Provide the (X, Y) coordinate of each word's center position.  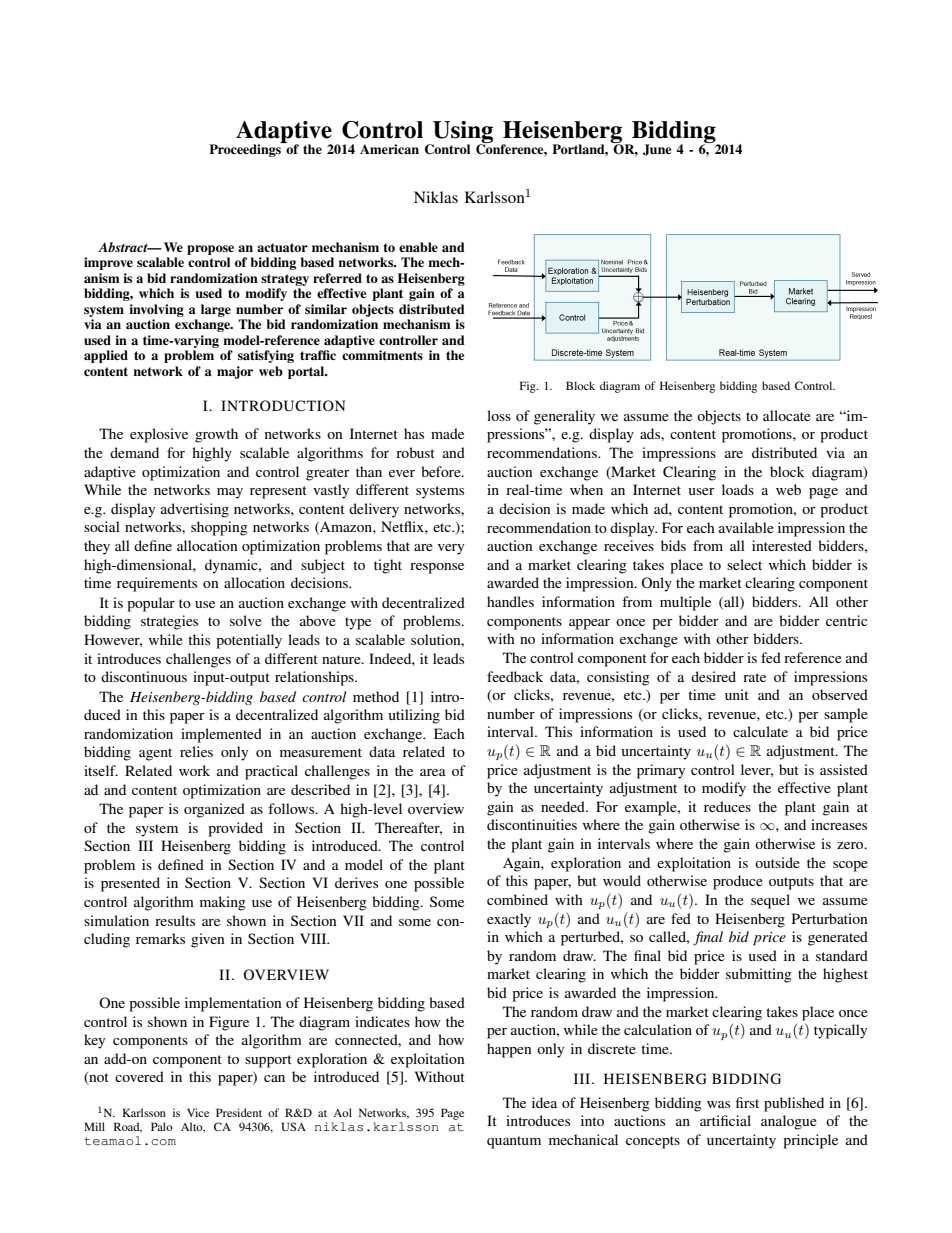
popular (151, 604)
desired (713, 676)
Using (462, 133)
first (747, 1102)
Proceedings (246, 149)
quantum (514, 1142)
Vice (198, 1112)
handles (510, 601)
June (657, 150)
